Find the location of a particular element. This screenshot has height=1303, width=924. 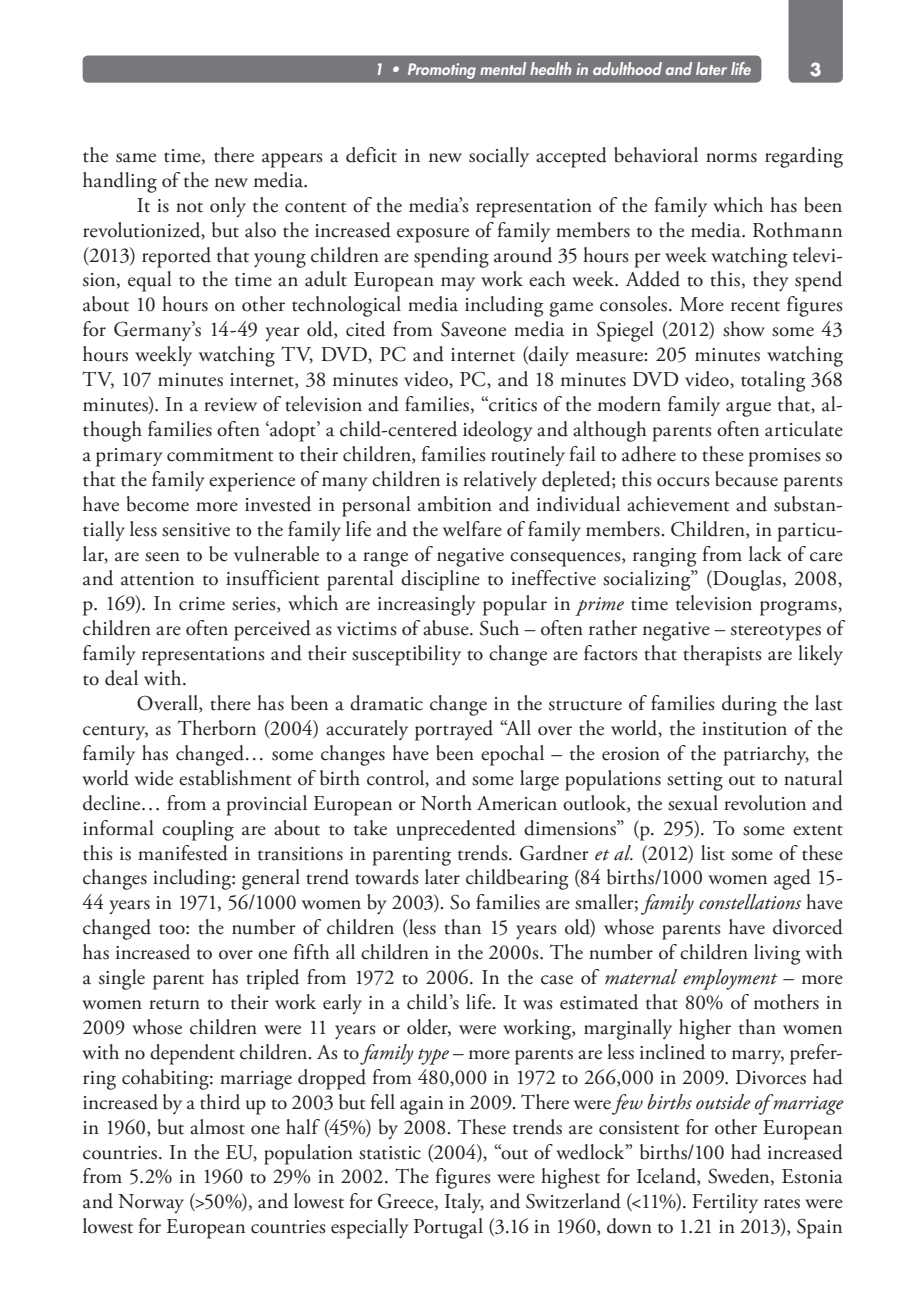

same is located at coordinates (136, 158).
